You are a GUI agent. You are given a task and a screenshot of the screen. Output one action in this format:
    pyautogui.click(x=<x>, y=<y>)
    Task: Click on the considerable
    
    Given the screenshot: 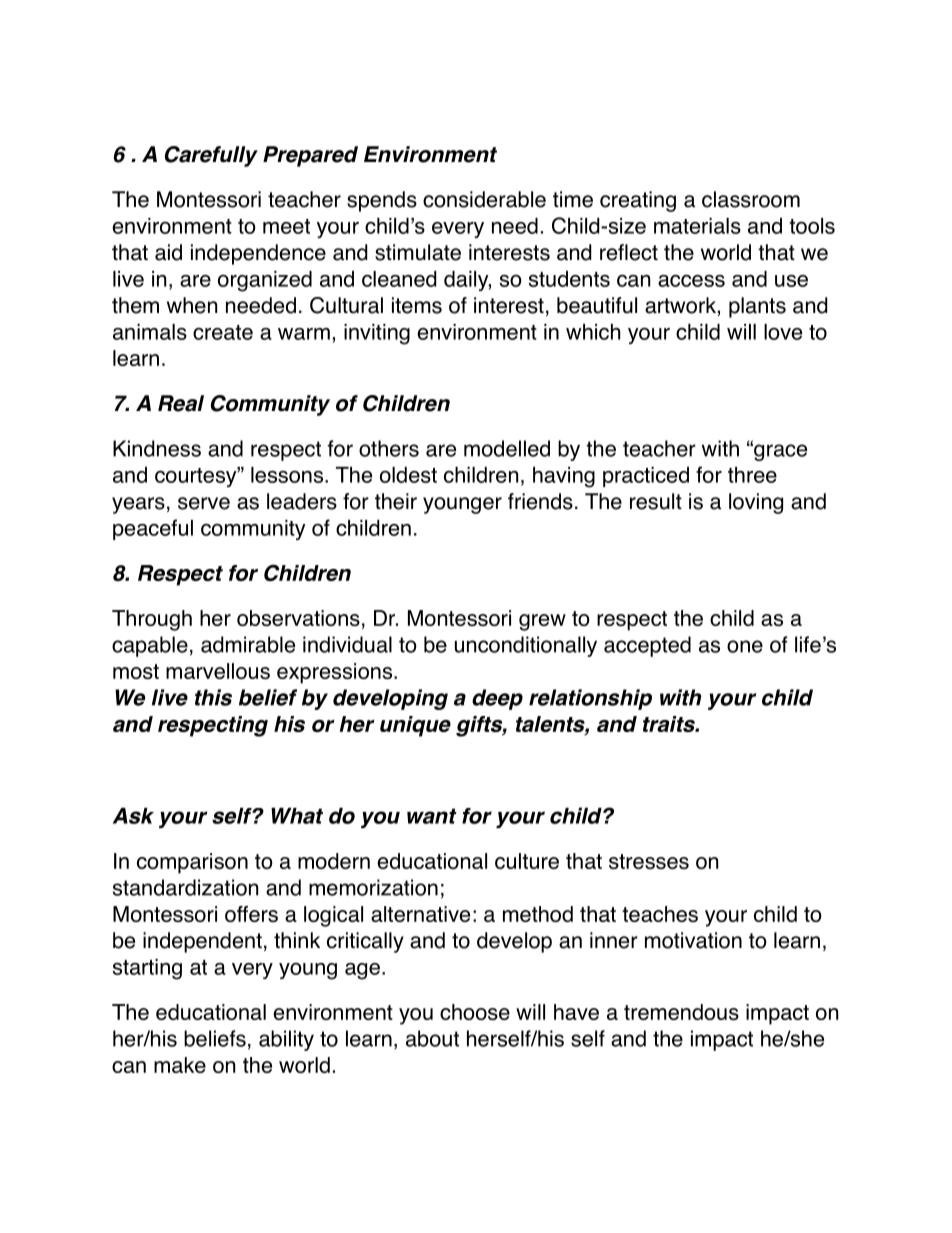 What is the action you would take?
    pyautogui.click(x=484, y=199)
